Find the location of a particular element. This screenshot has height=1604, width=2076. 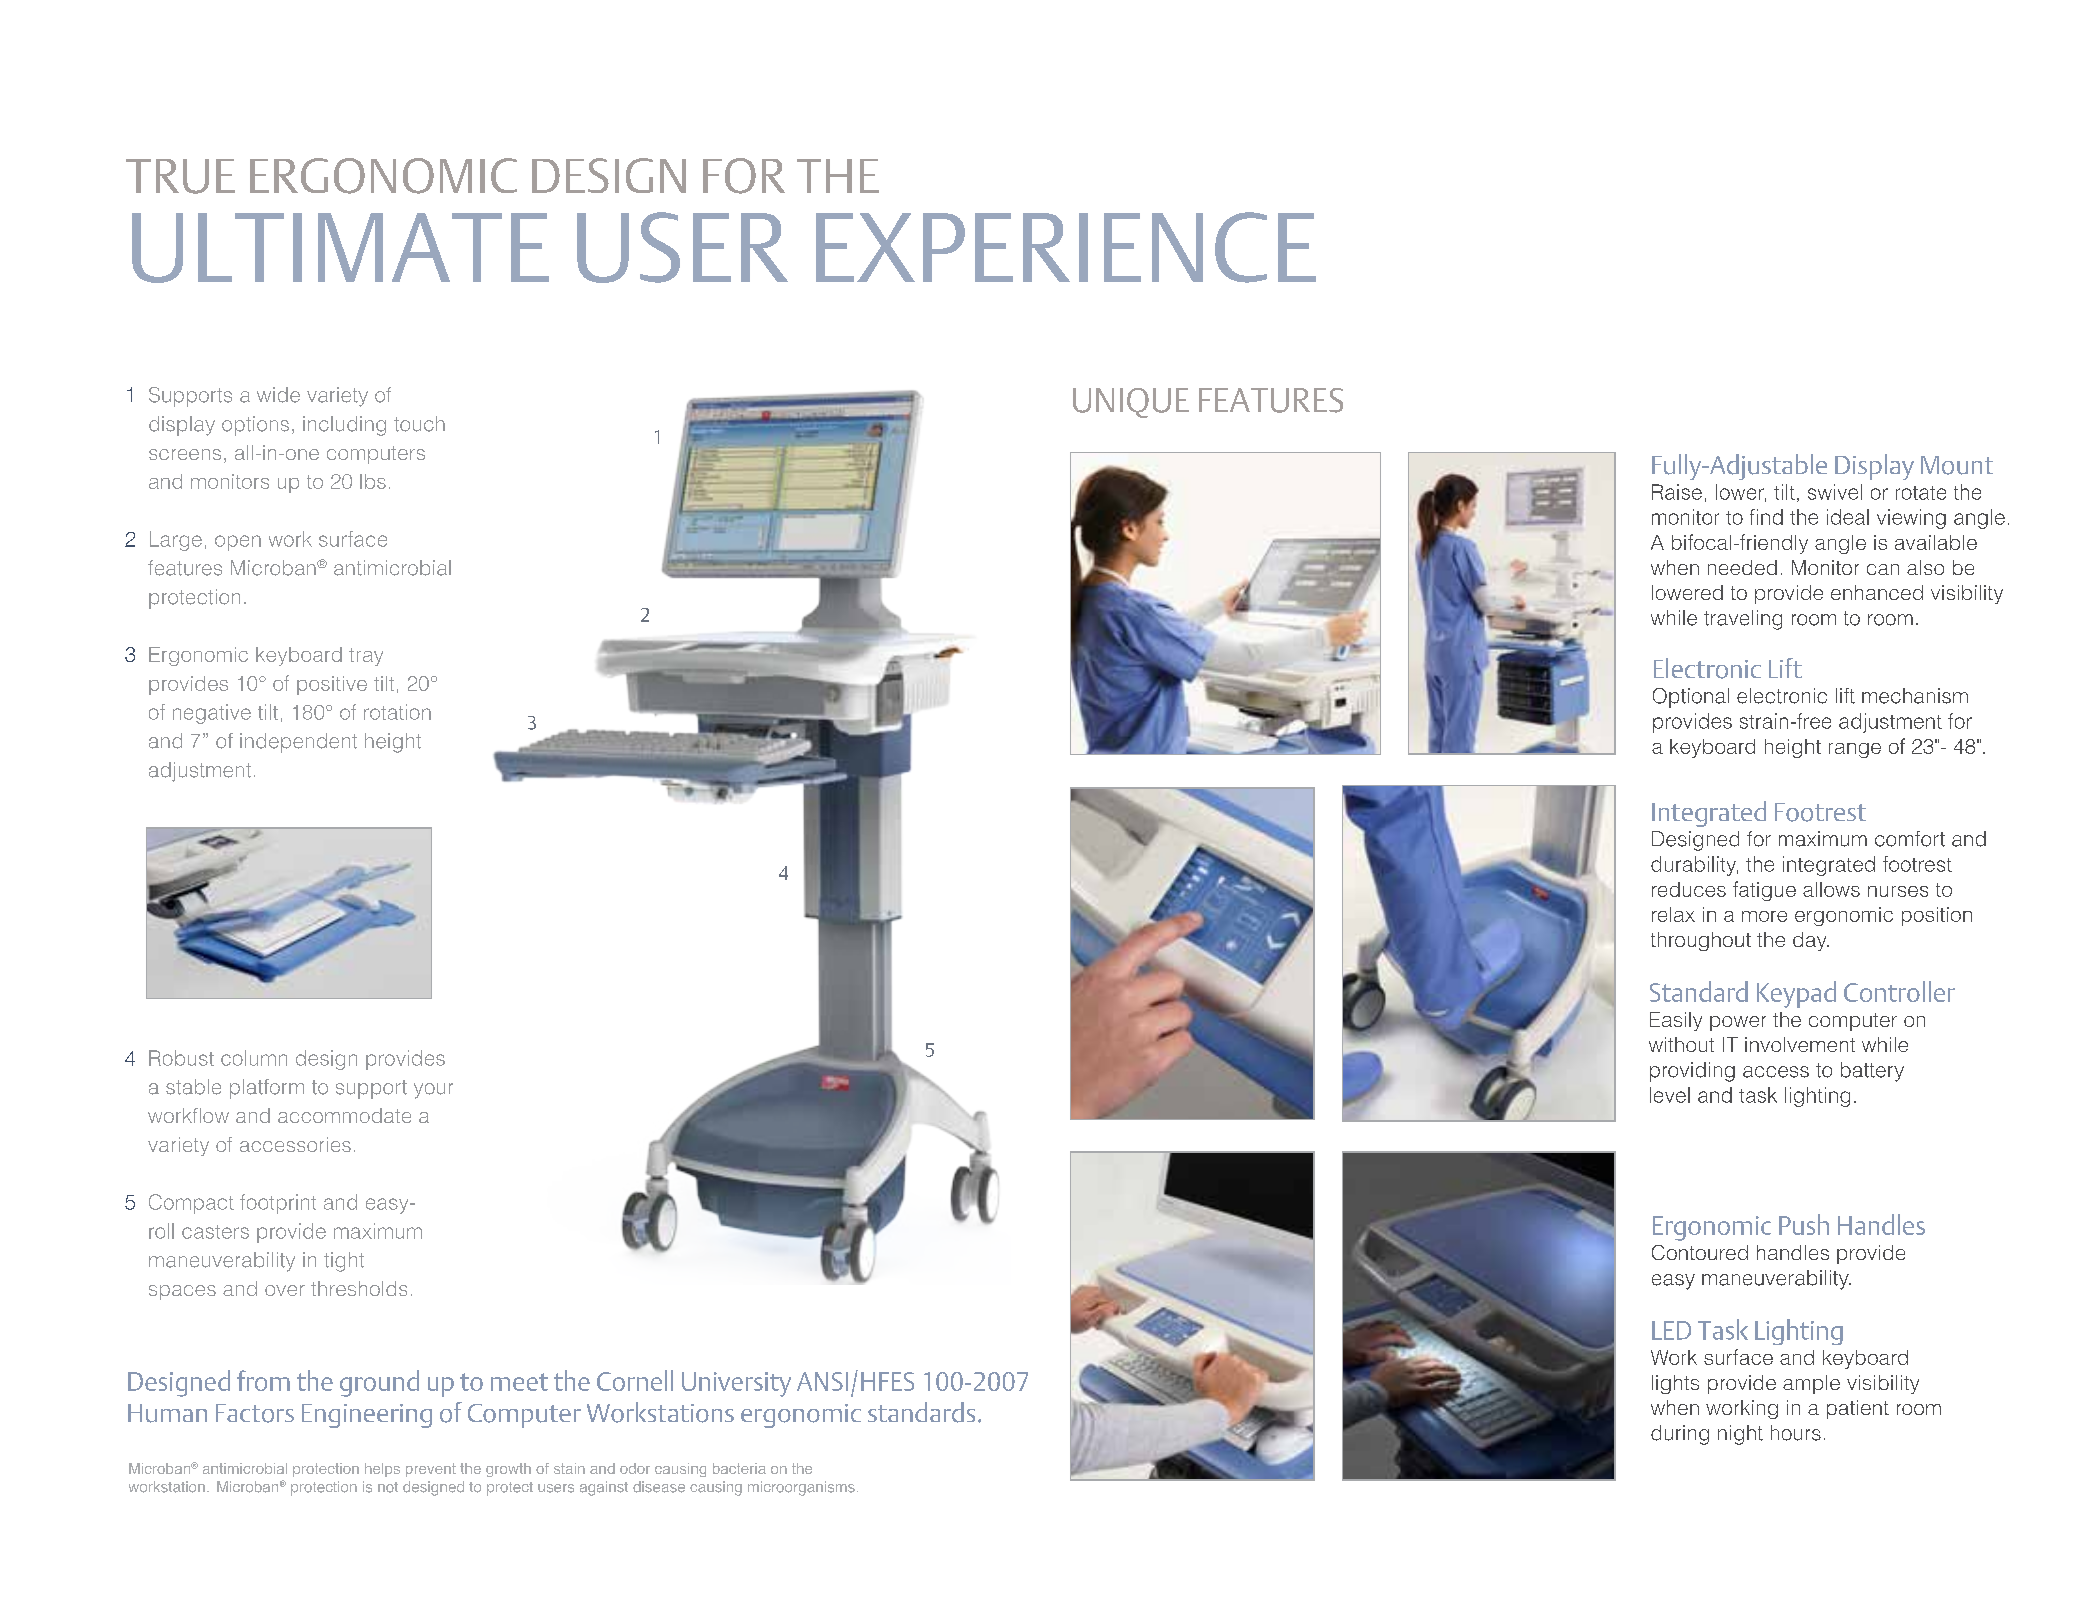

helps is located at coordinates (382, 1470).
